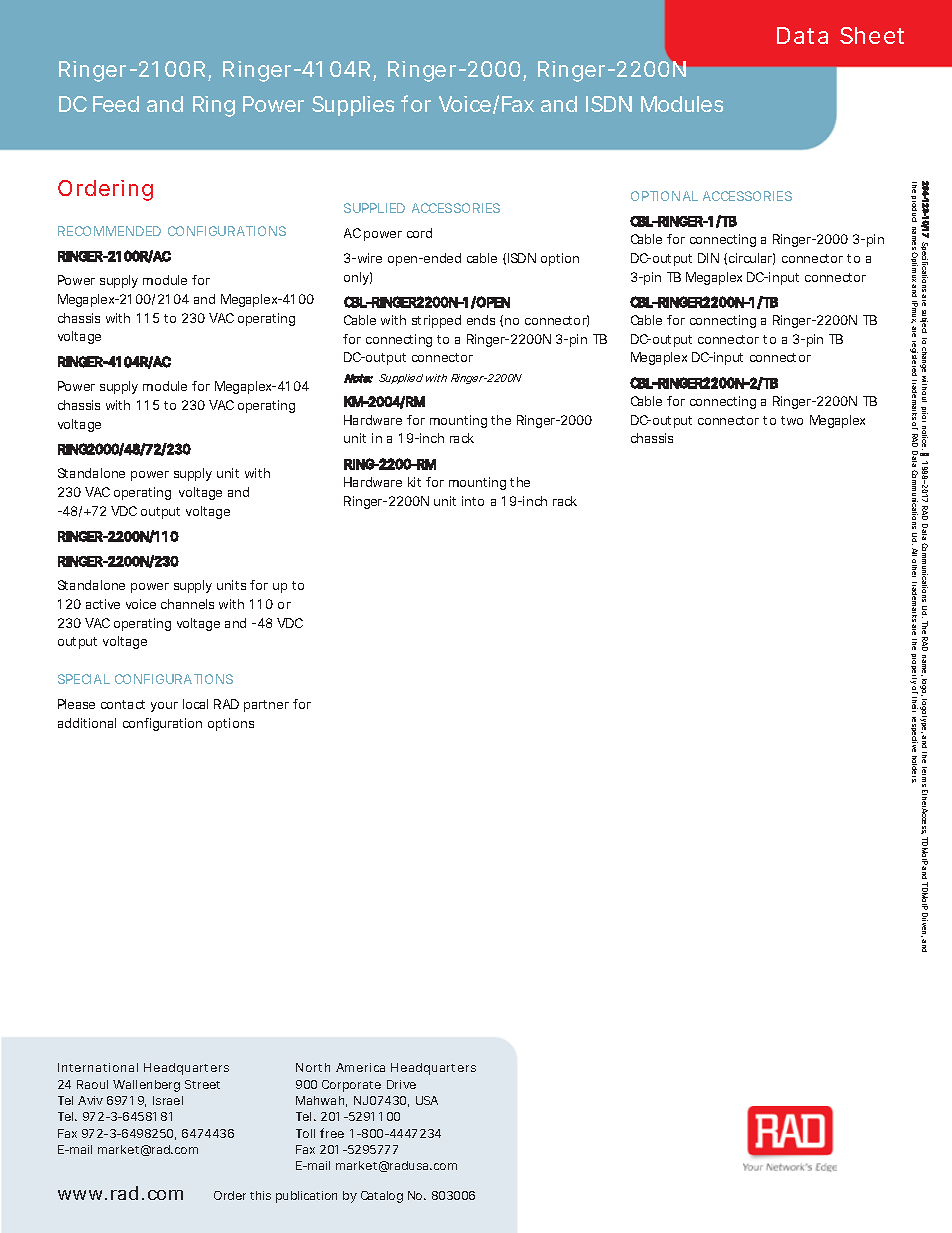  What do you see at coordinates (473, 501) in the image?
I see `into` at bounding box center [473, 501].
